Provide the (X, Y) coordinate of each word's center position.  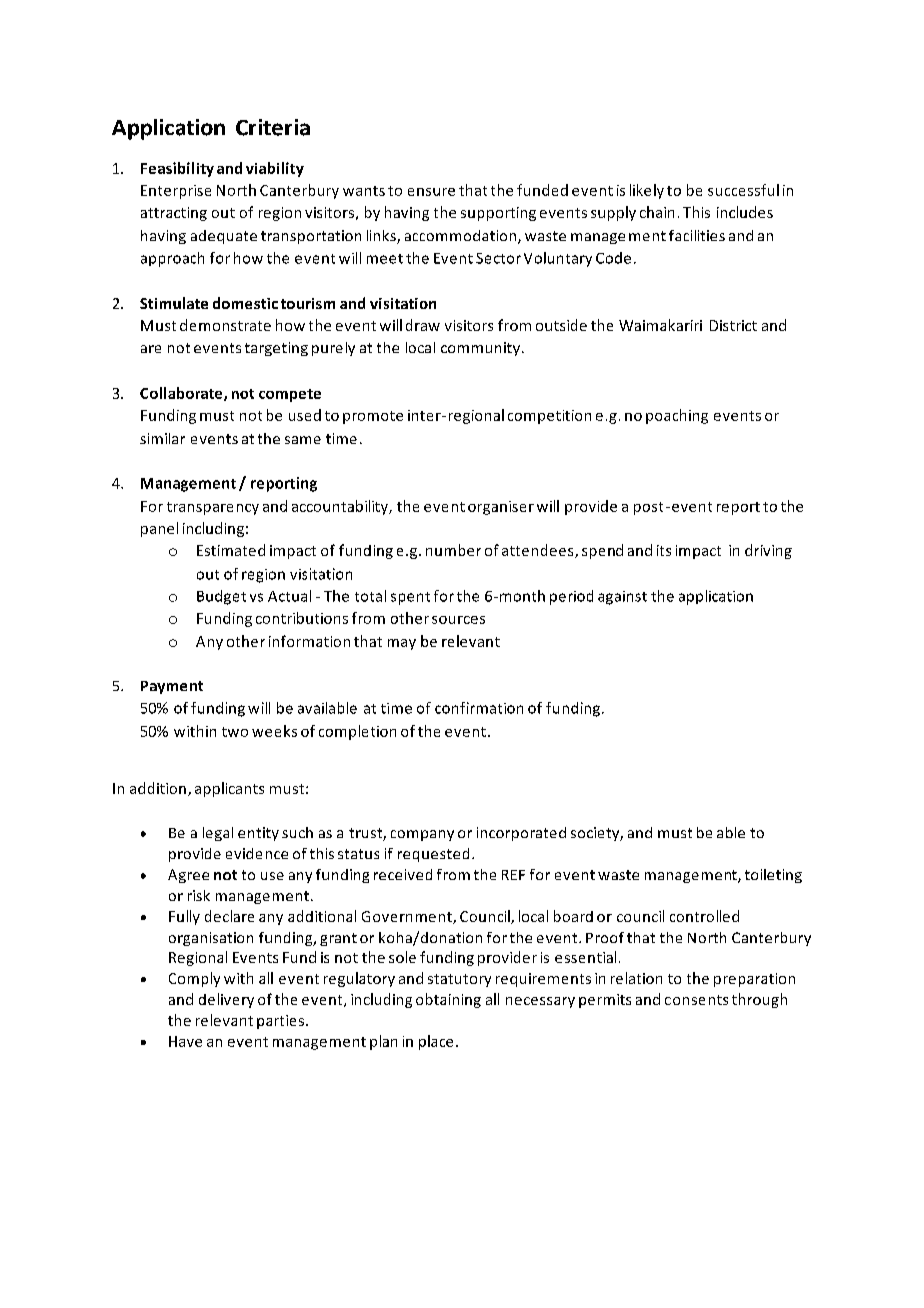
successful (743, 190)
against (622, 598)
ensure (431, 192)
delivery (226, 1000)
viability (275, 169)
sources (458, 620)
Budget (221, 597)
